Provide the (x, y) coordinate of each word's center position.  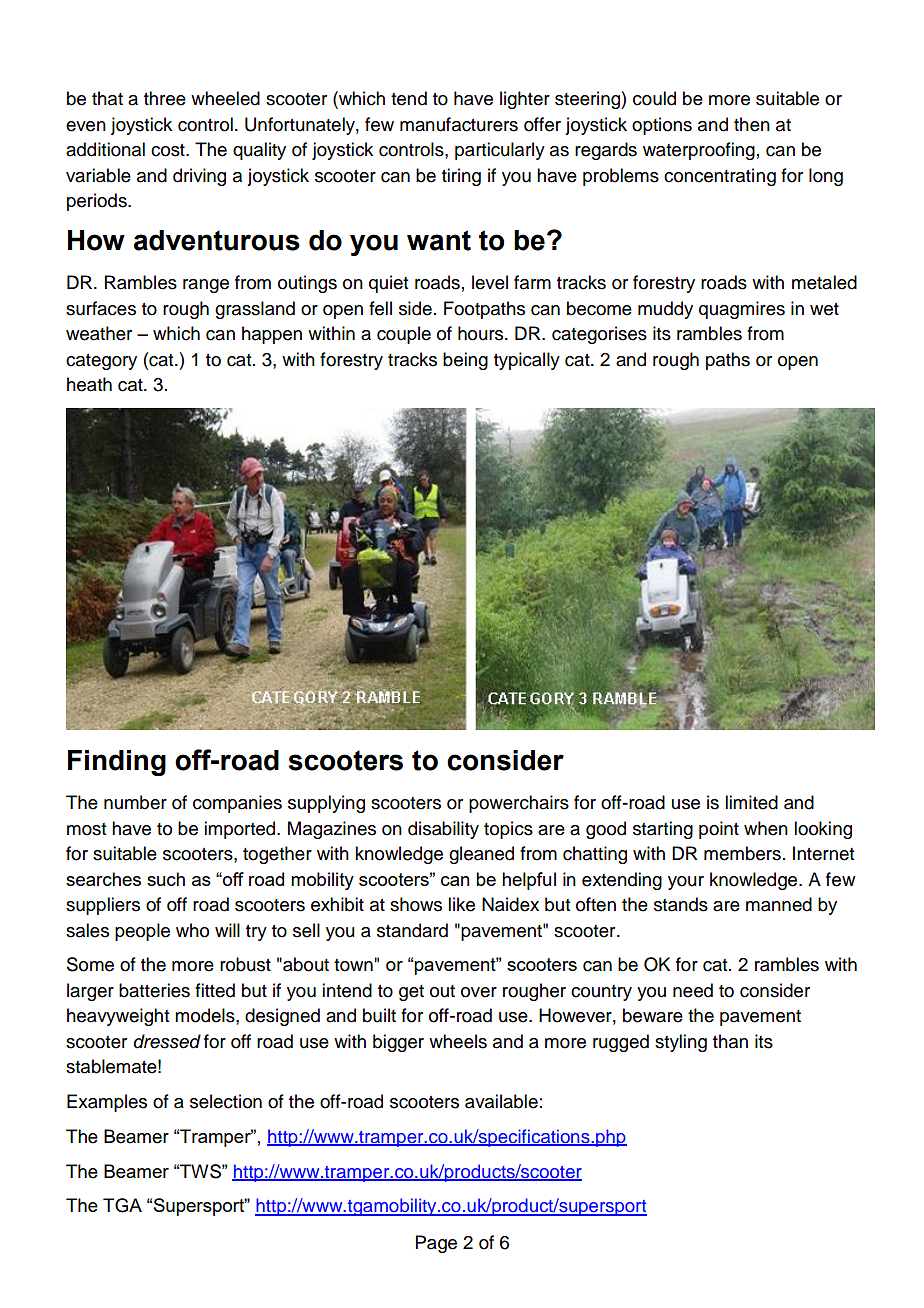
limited (751, 802)
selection (226, 1101)
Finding (117, 763)
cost (169, 150)
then (752, 124)
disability (443, 830)
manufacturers (459, 124)
